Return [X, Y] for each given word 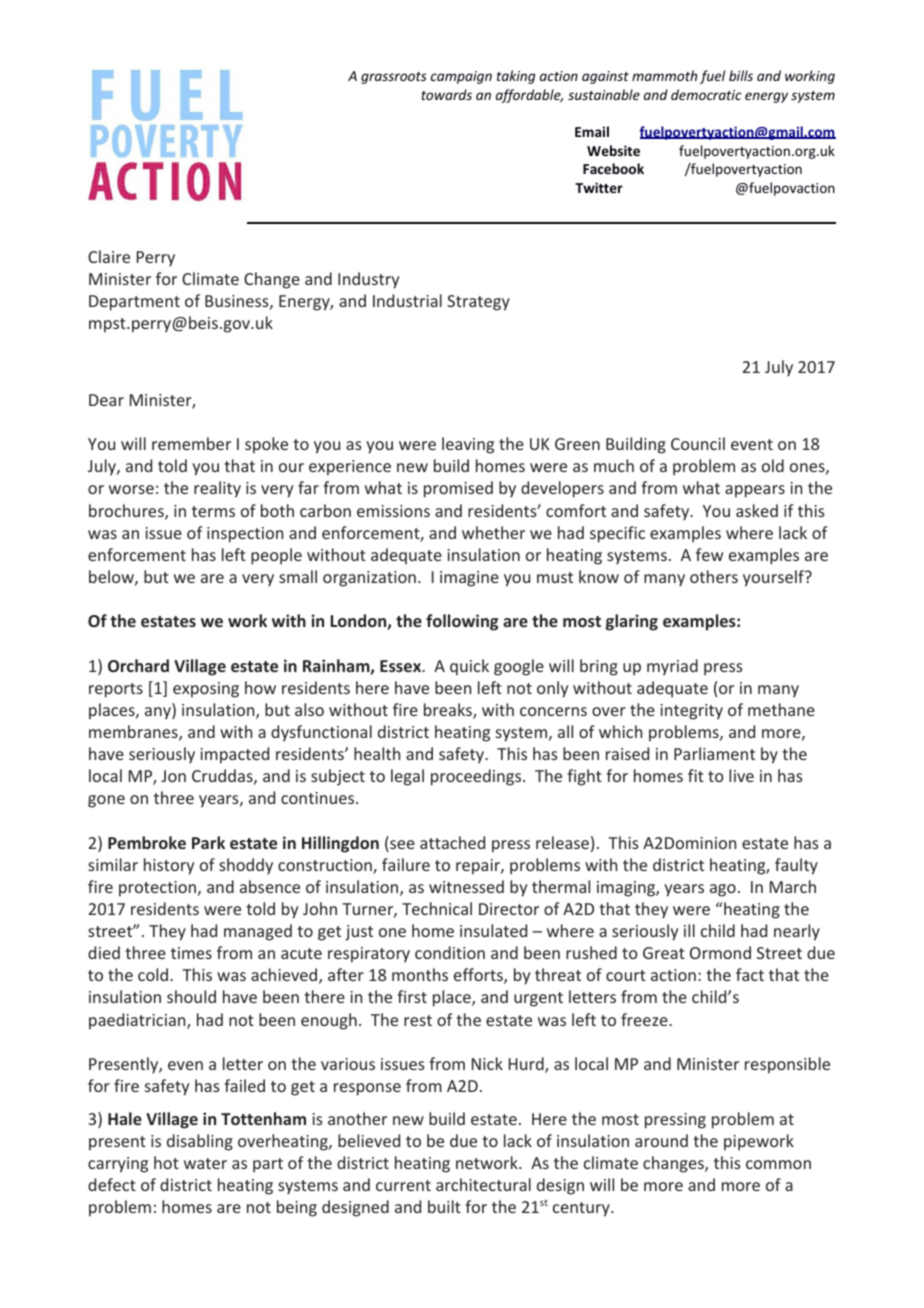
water [205, 1163]
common [778, 1164]
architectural [483, 1184]
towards [446, 94]
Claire [109, 256]
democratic [706, 94]
